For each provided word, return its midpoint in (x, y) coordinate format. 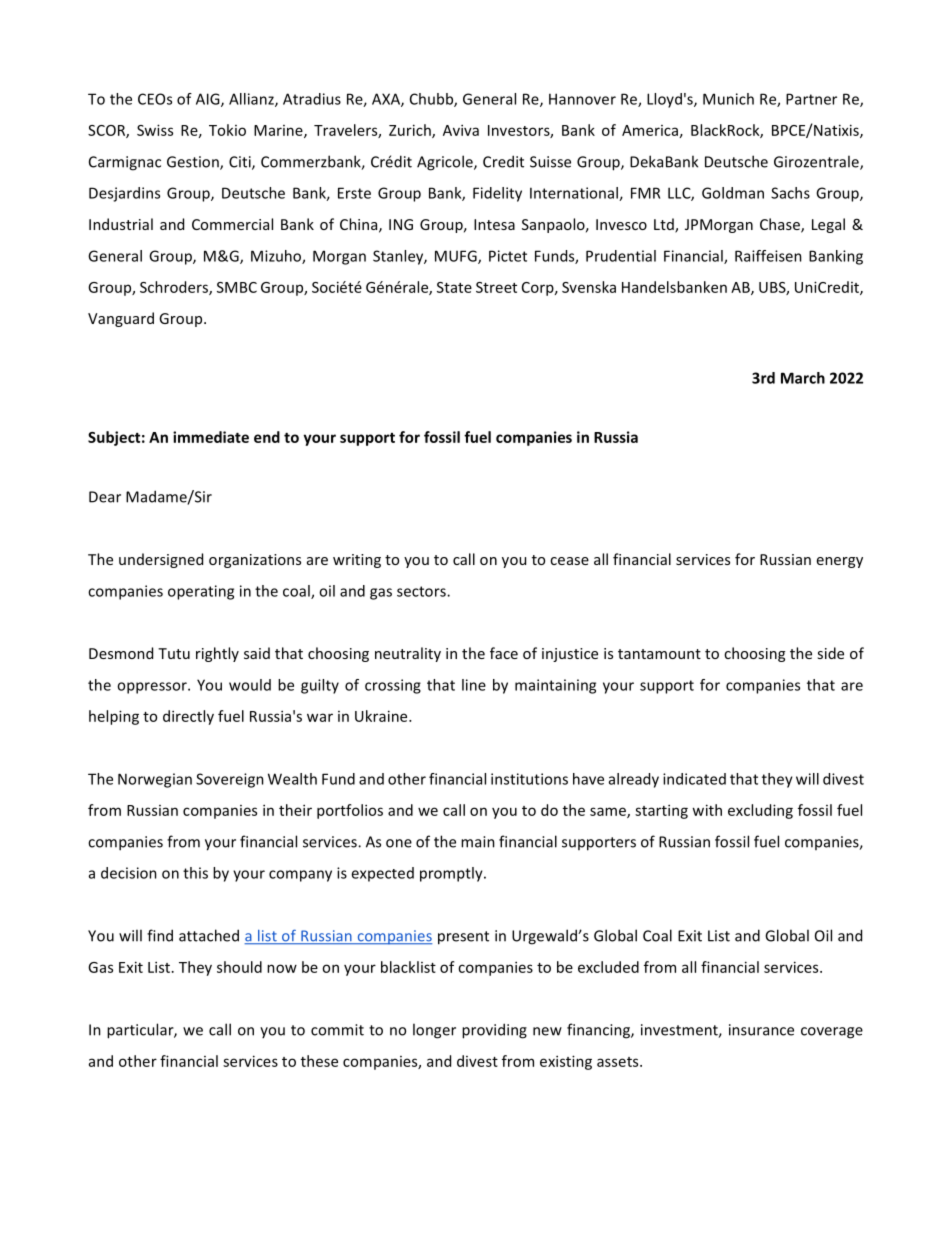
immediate (211, 437)
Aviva (461, 130)
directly (188, 717)
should (239, 967)
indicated (694, 779)
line (474, 685)
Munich (728, 99)
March (803, 378)
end (267, 437)
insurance (761, 1030)
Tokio (227, 130)
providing (494, 1031)
